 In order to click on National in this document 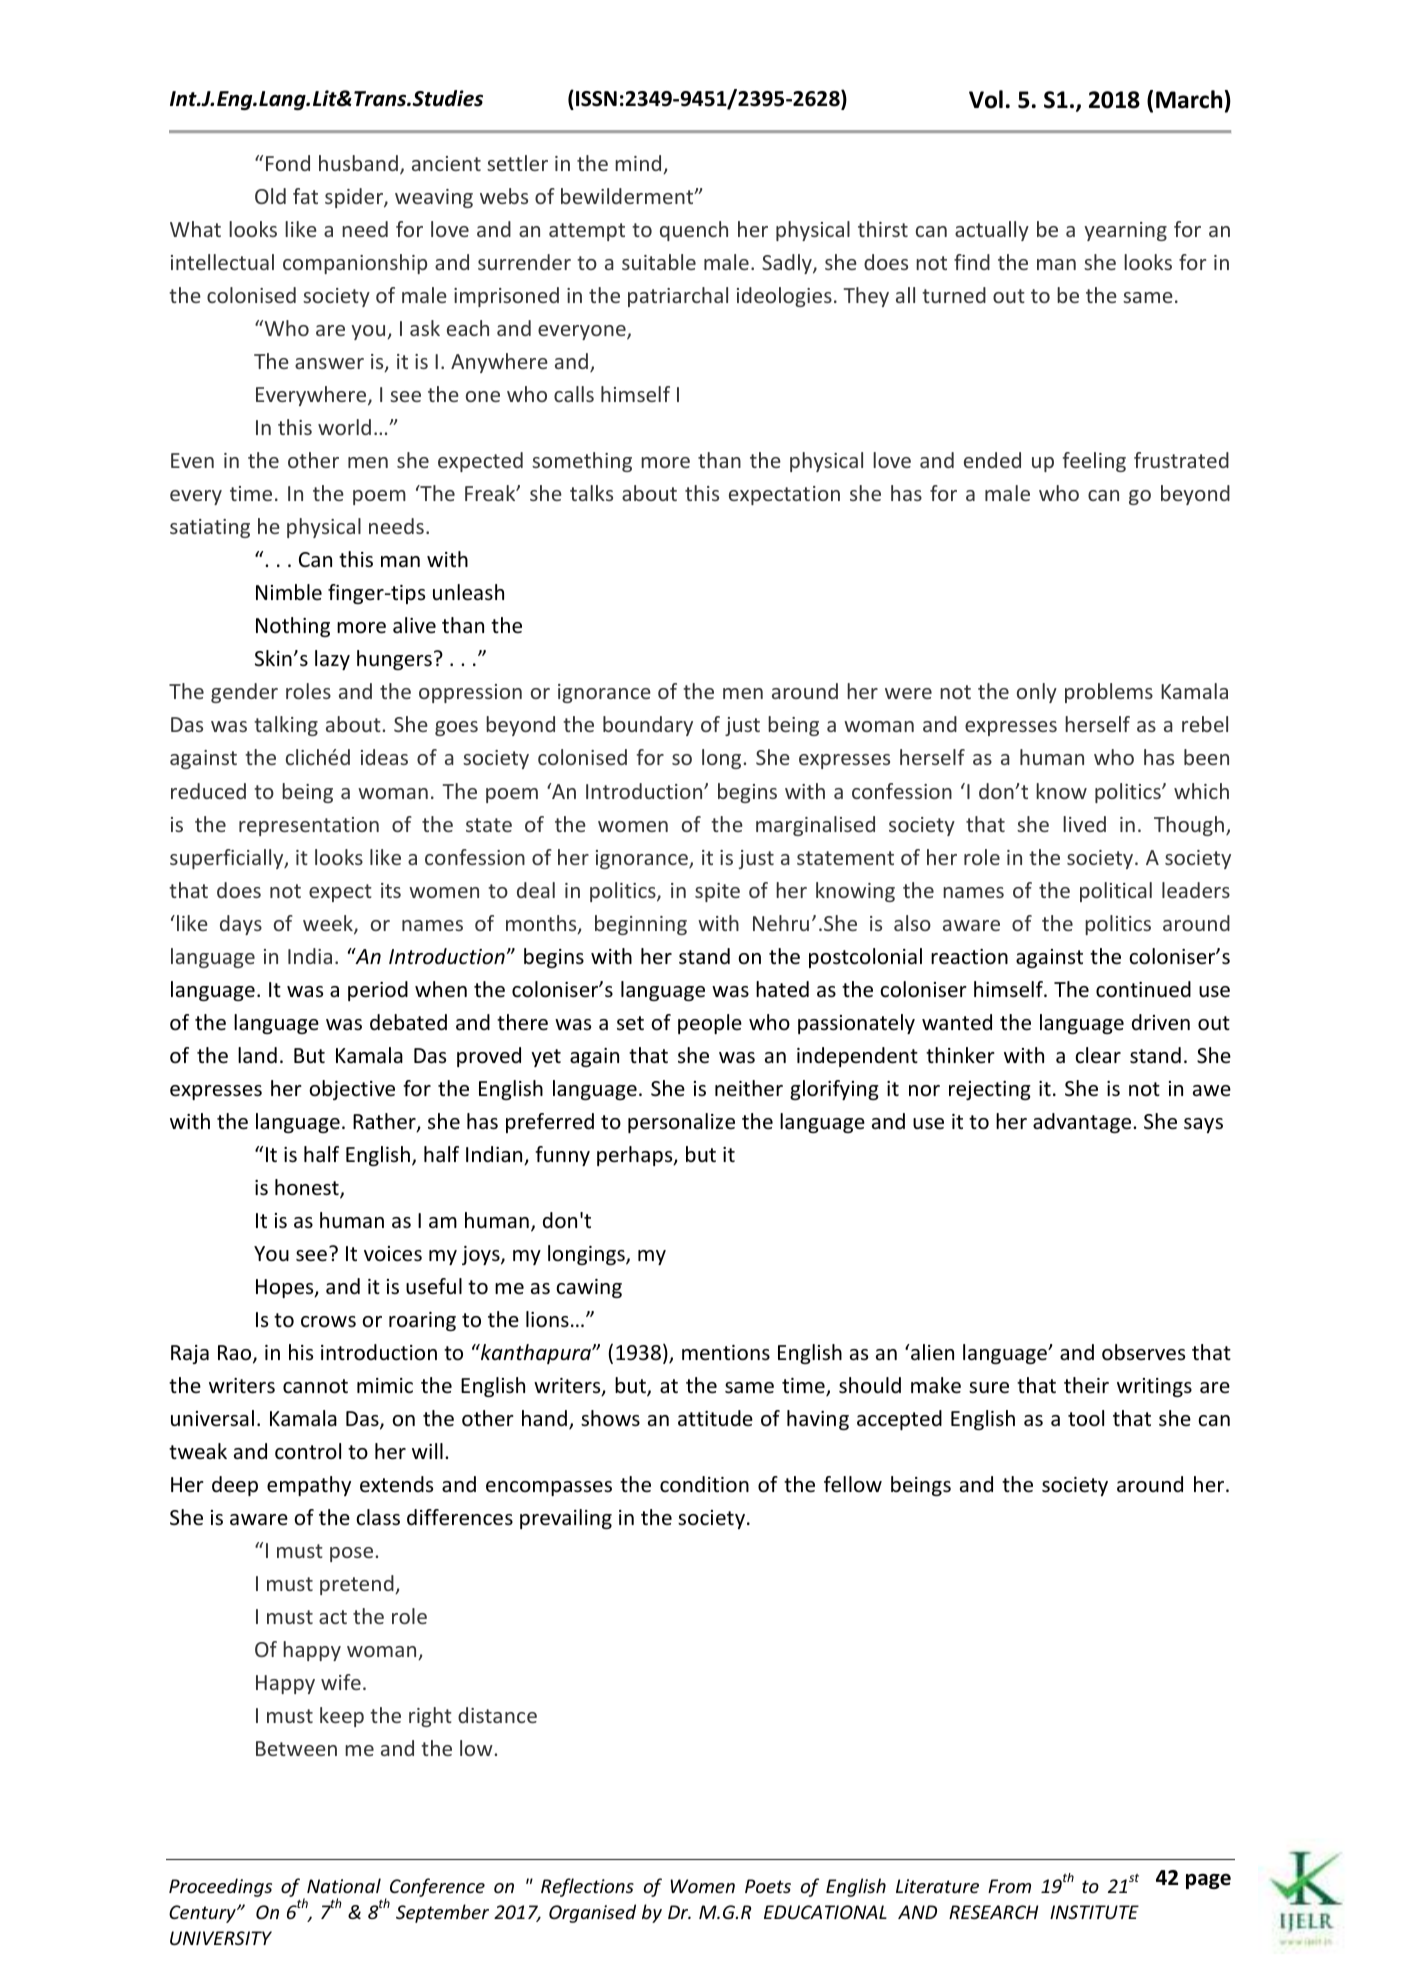, I will do `click(344, 1885)`.
